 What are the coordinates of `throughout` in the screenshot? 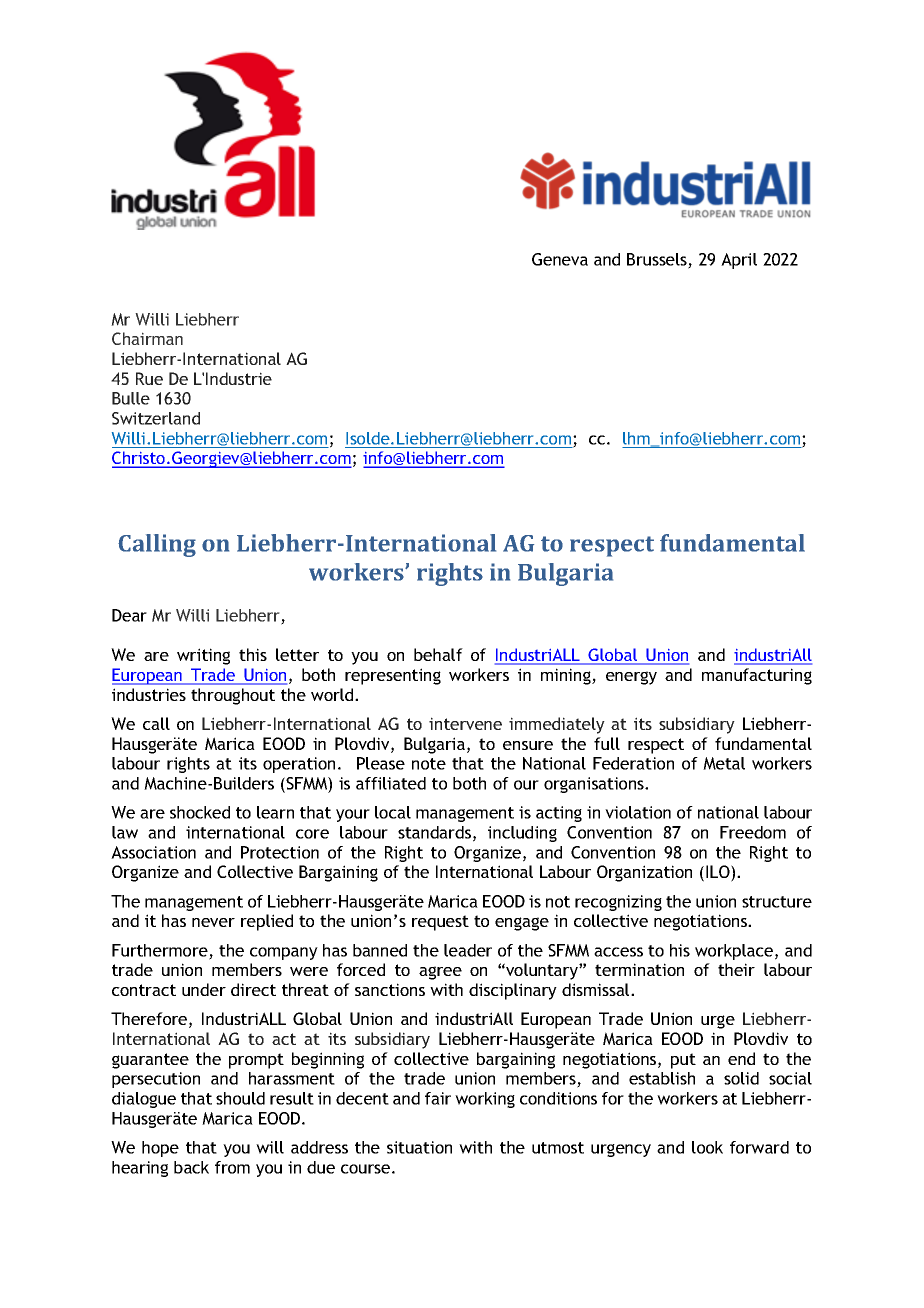 It's located at (233, 696).
